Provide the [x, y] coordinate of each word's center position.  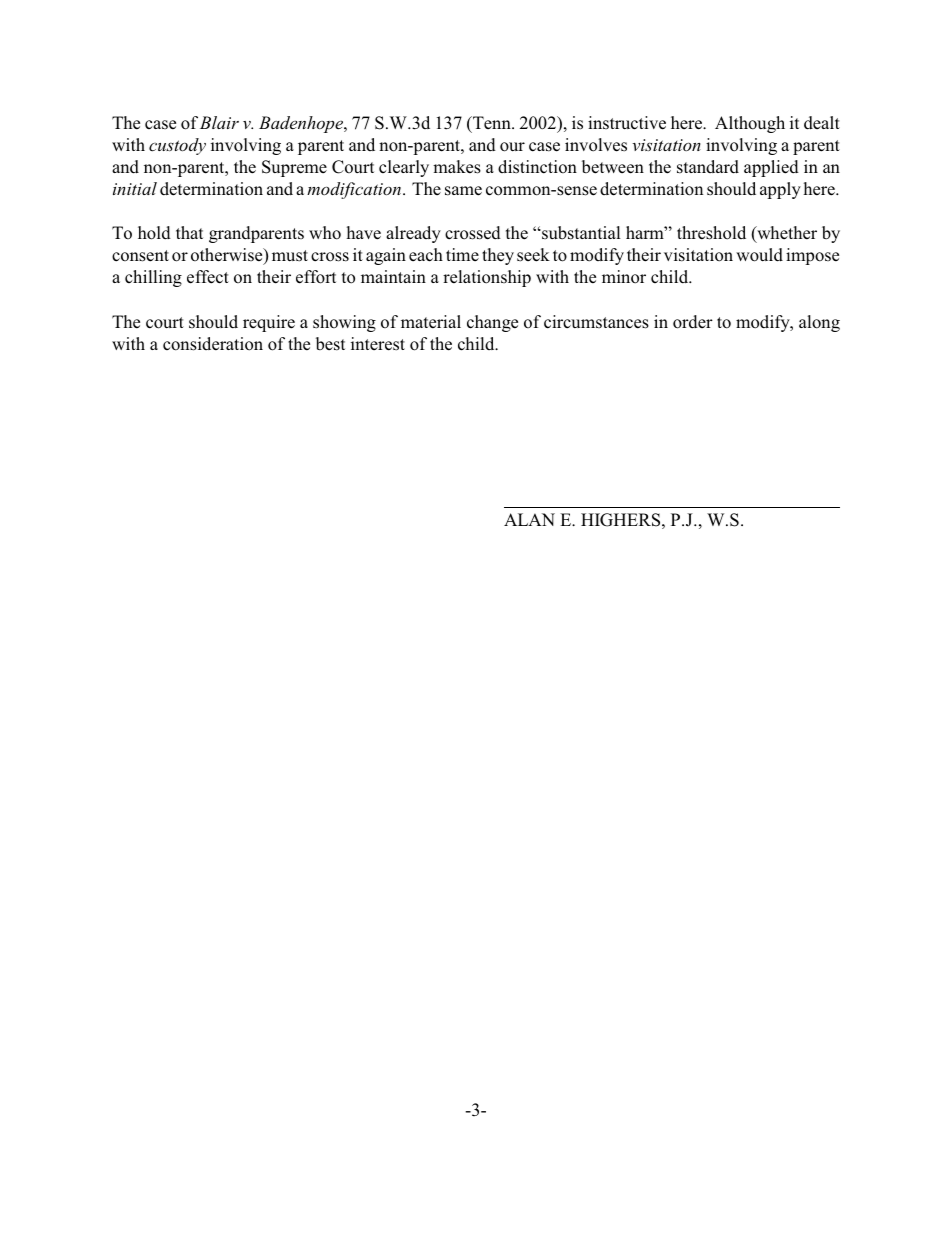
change [492, 323]
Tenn [492, 122]
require [269, 323]
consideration [213, 344]
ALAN [529, 519]
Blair [219, 122]
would [759, 255]
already [413, 234]
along [819, 323]
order [693, 322]
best [330, 344]
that [189, 232]
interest [378, 344]
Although [750, 124]
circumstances [596, 322]
